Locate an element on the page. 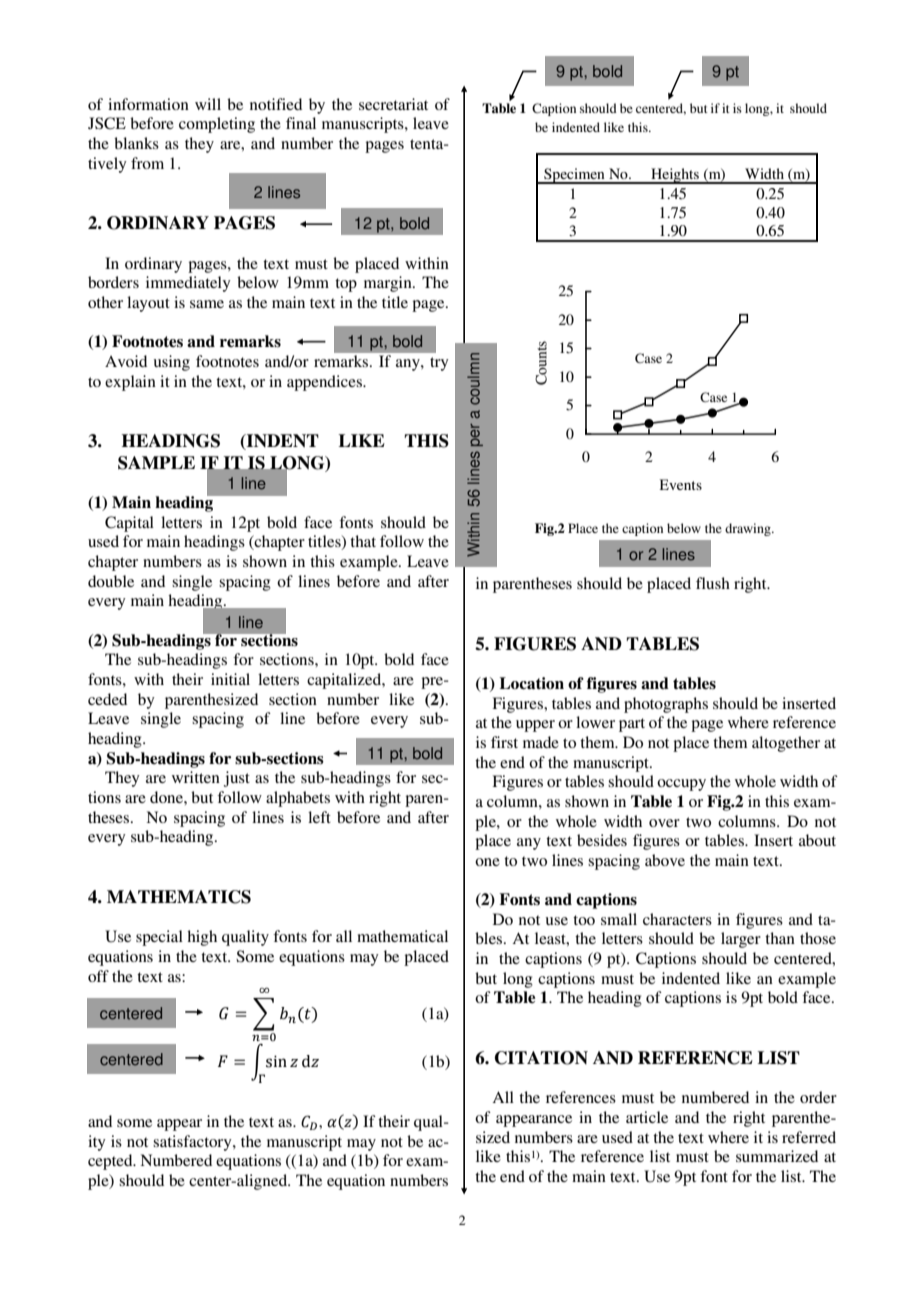  initial is located at coordinates (230, 679).
